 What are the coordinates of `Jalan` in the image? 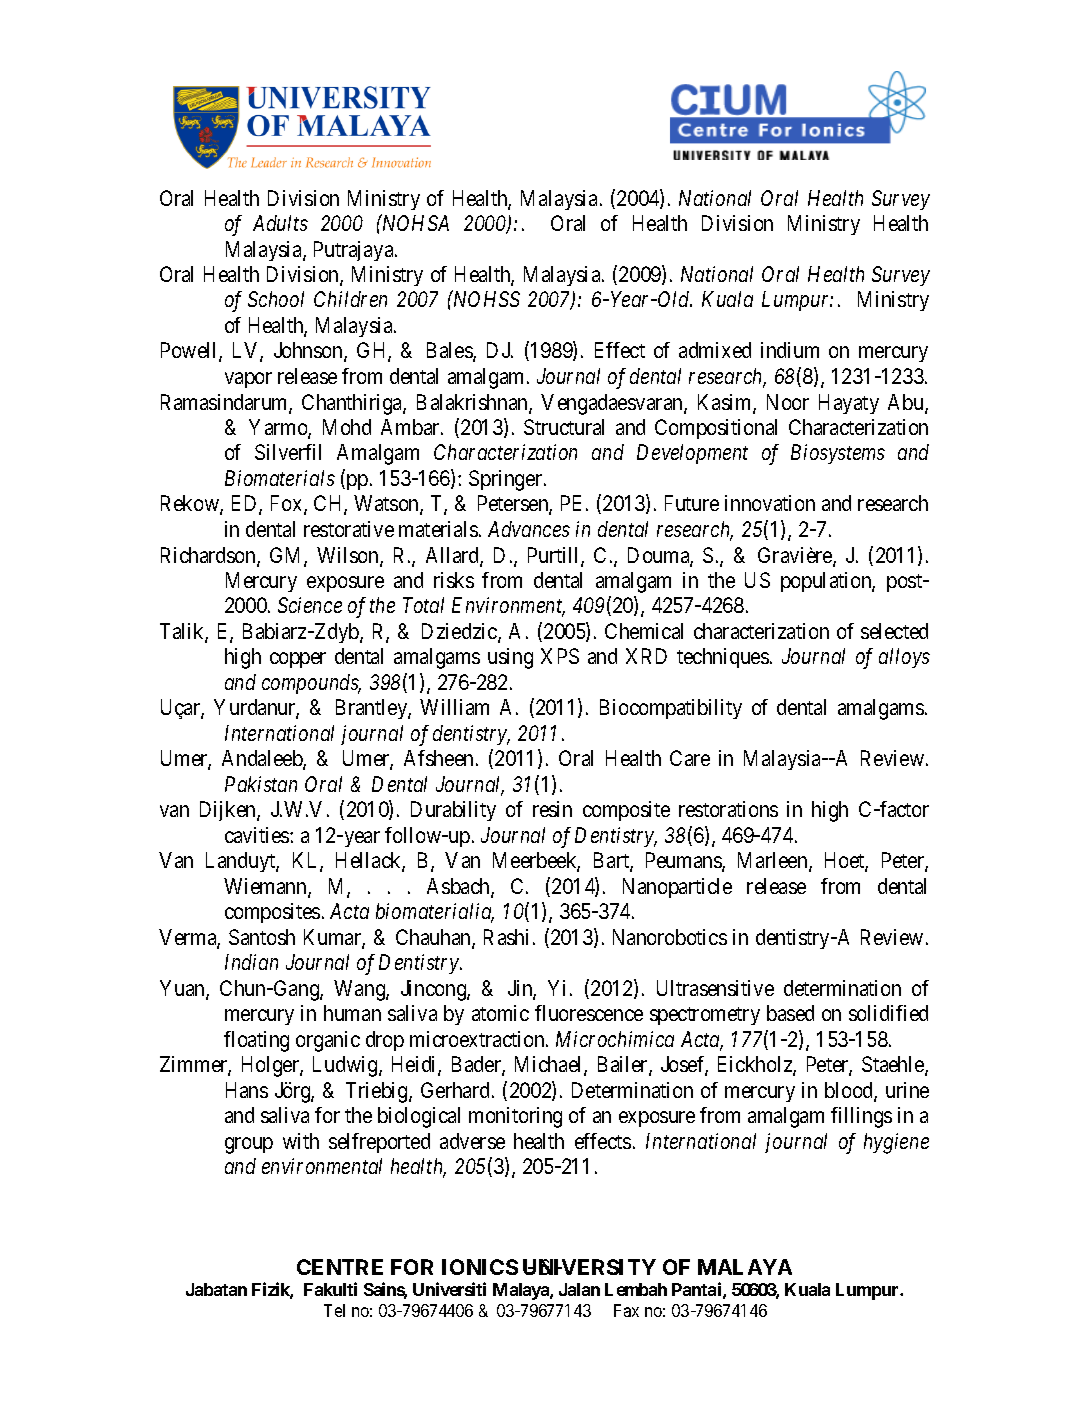 It's located at (579, 1289).
